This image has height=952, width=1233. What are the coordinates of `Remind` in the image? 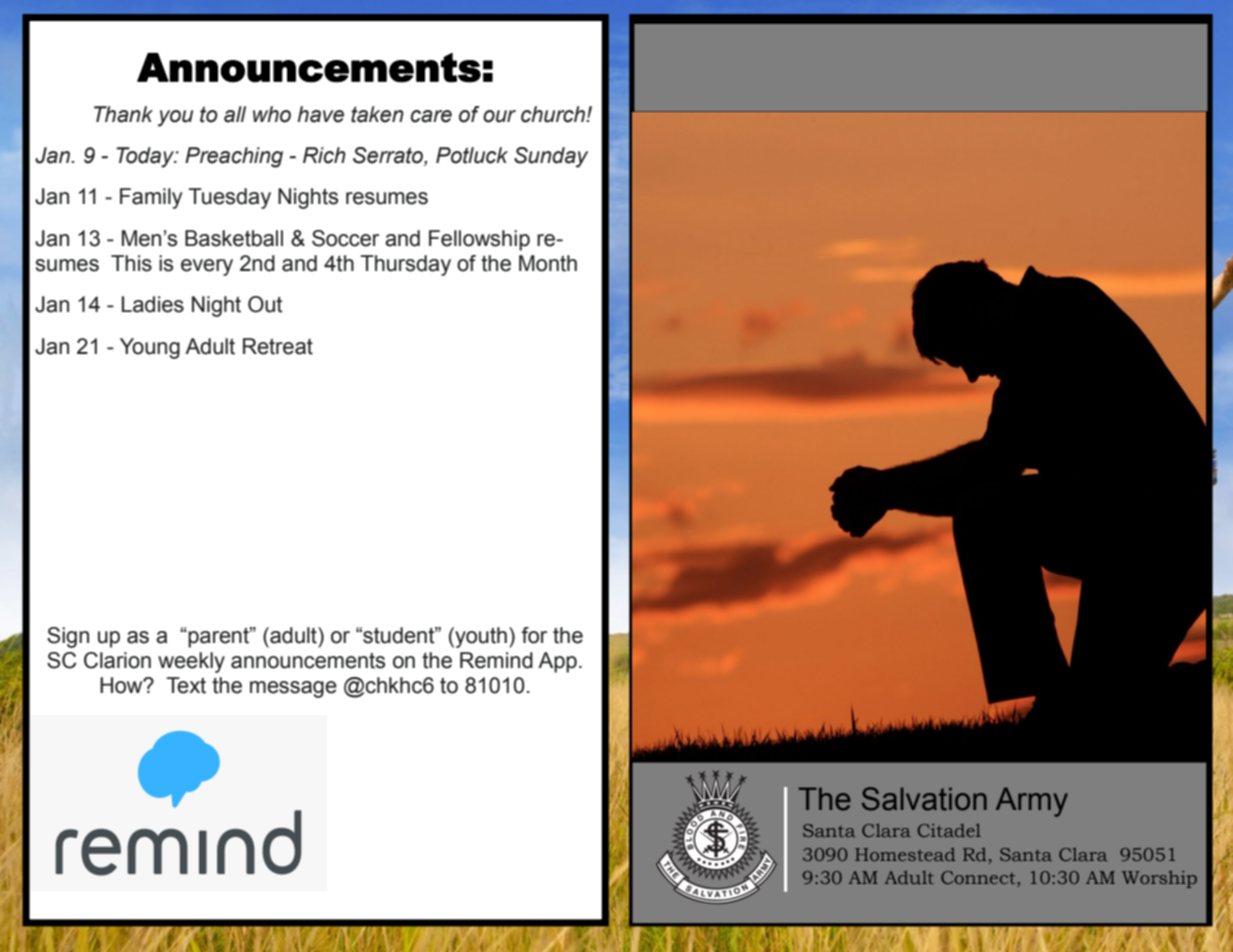 It's located at (496, 660).
